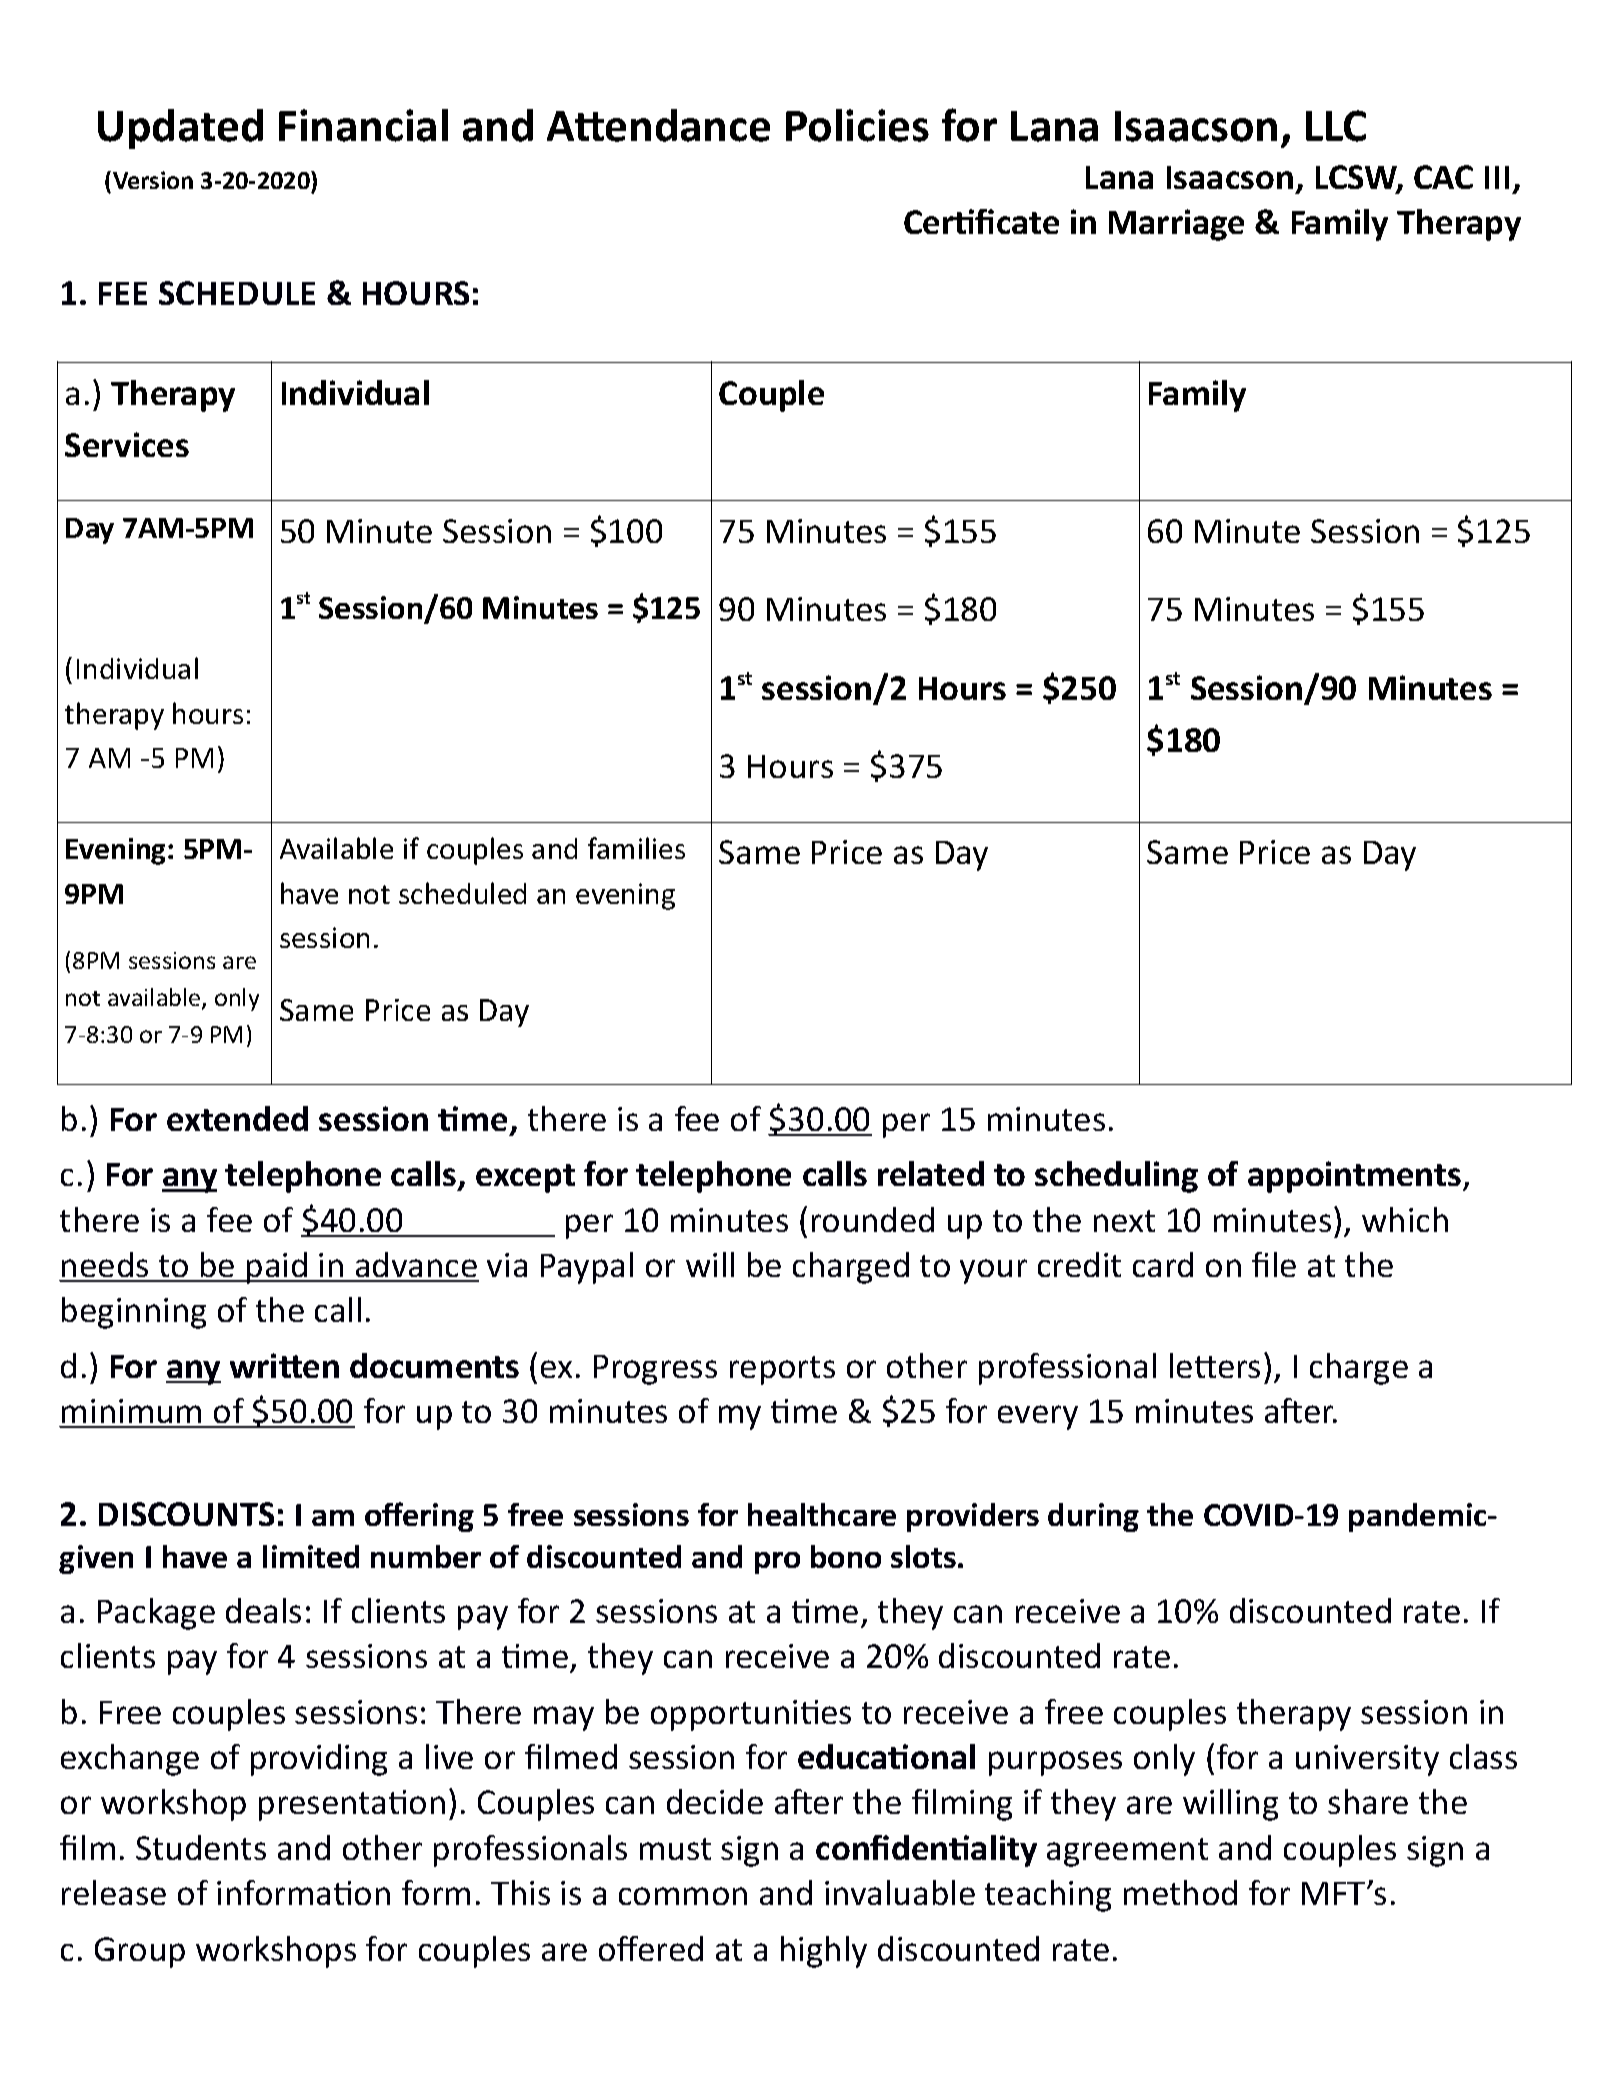  Describe the element at coordinates (857, 125) in the screenshot. I see `Policies` at that location.
